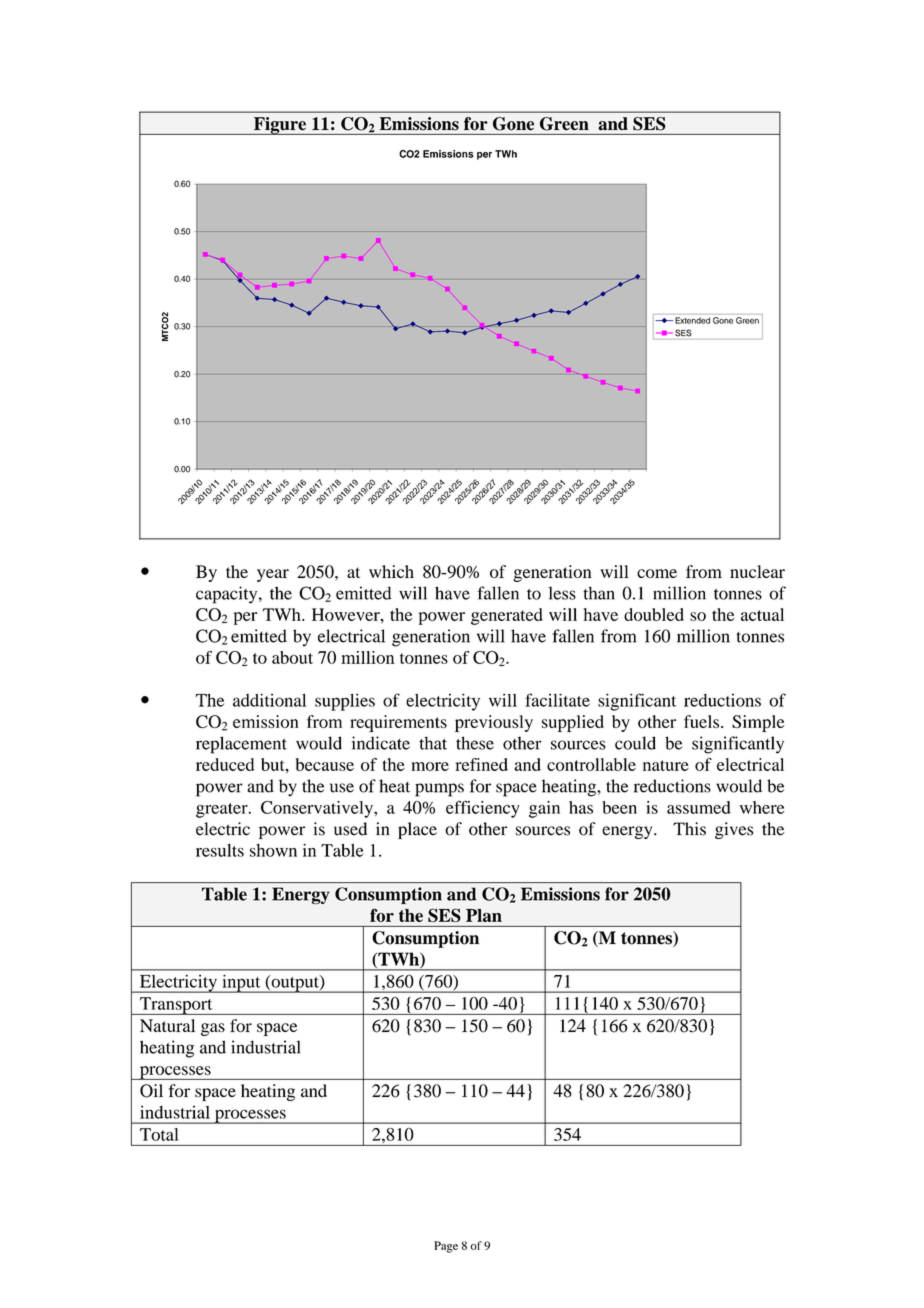 The width and height of the image is (924, 1308). What do you see at coordinates (223, 810) in the image?
I see `greater` at bounding box center [223, 810].
